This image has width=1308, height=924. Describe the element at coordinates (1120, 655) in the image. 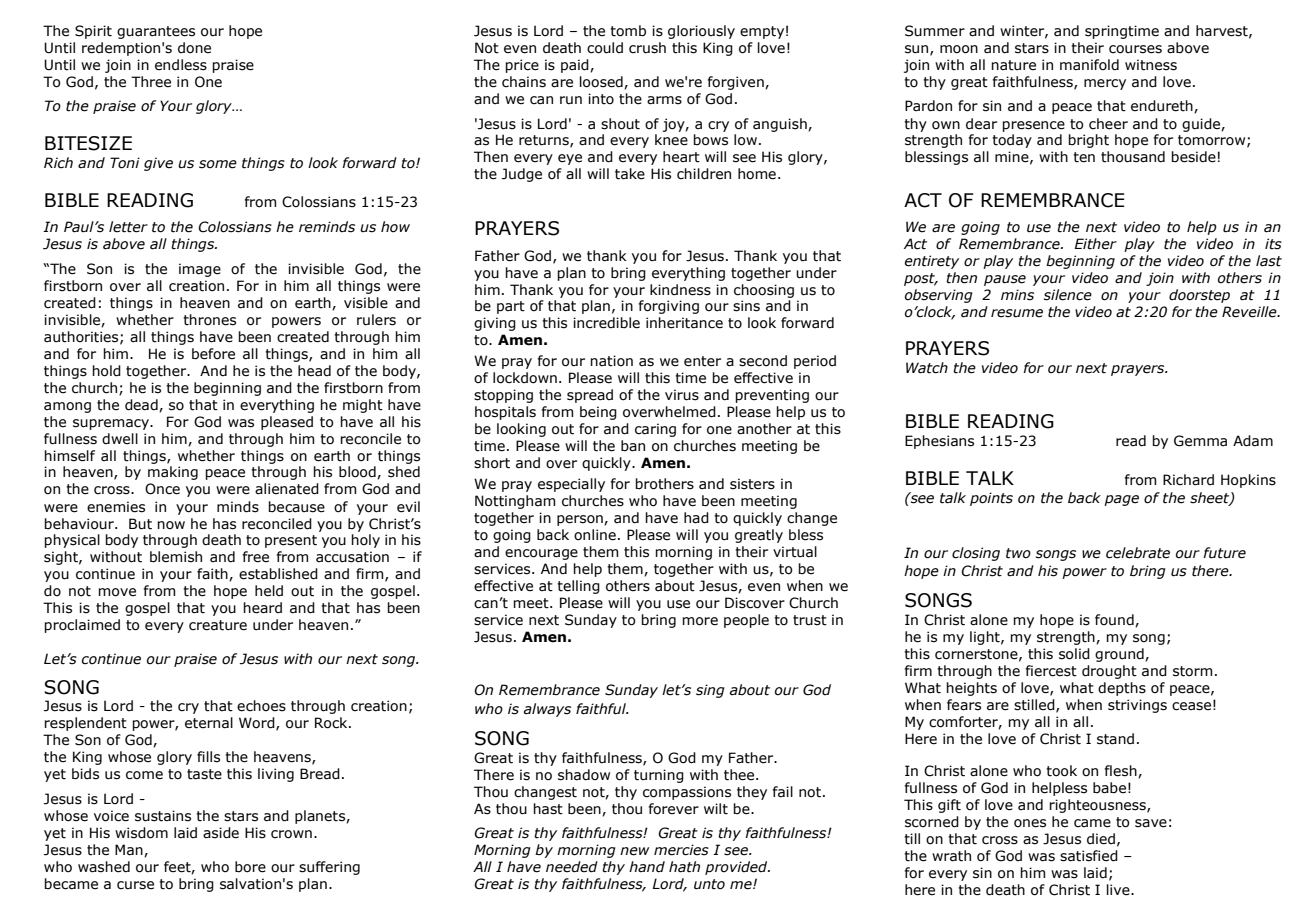

I see `ground` at that location.
